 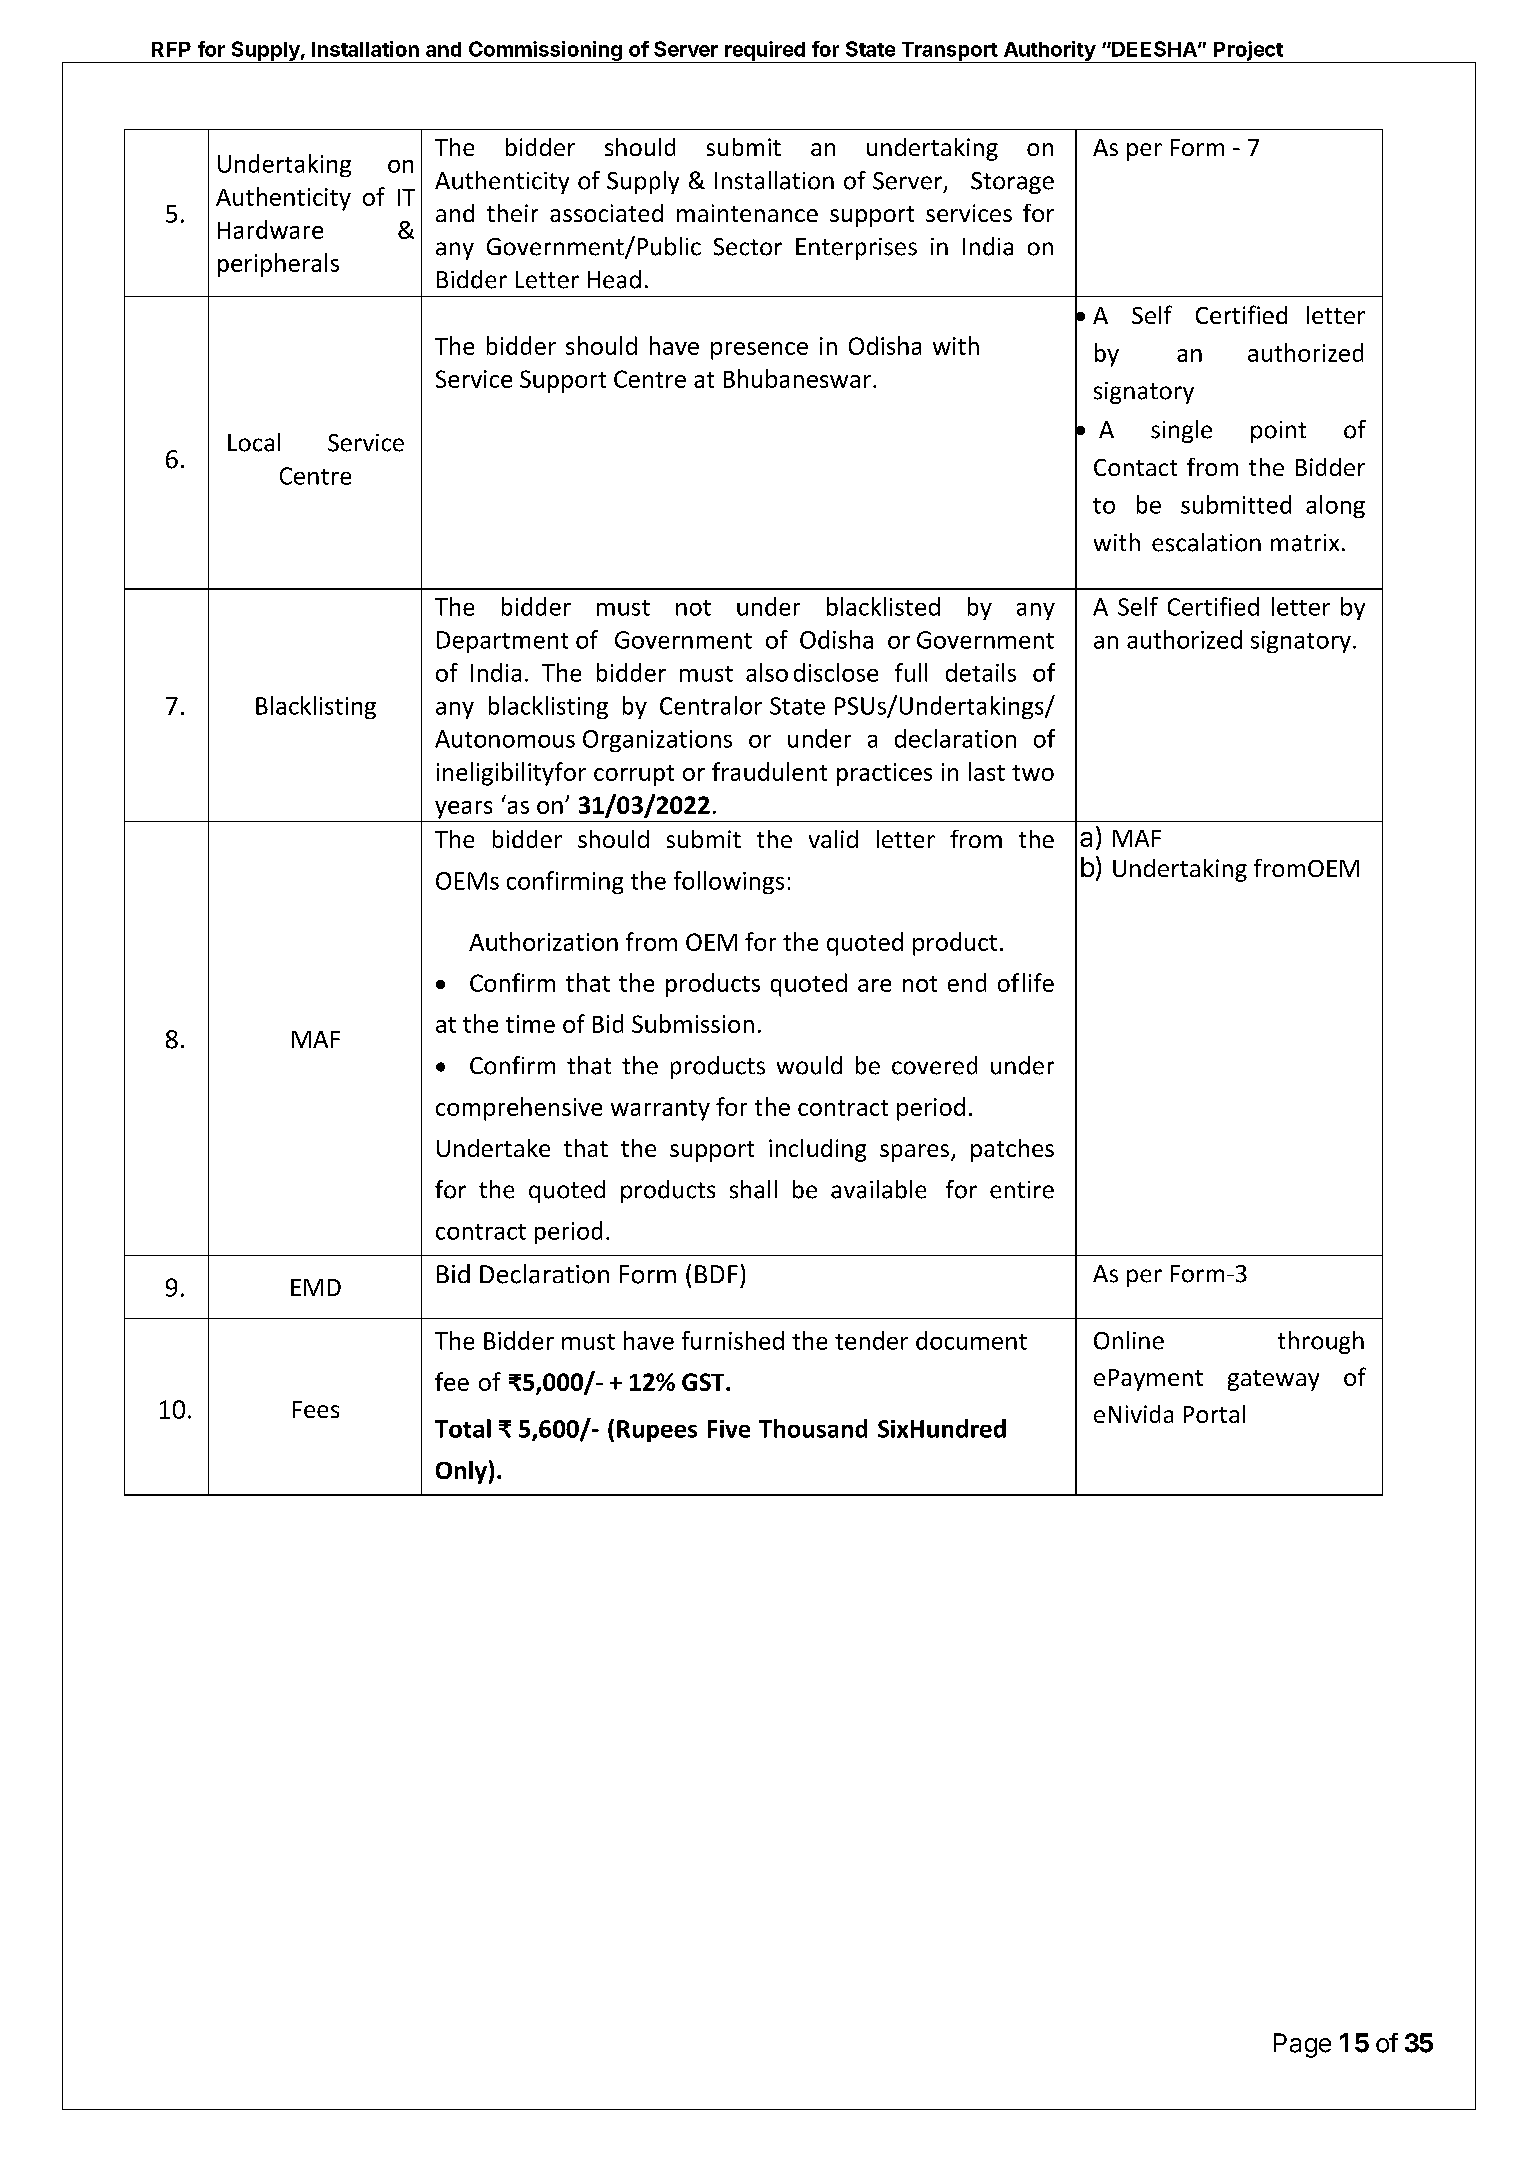 What do you see at coordinates (764, 52) in the image?
I see `required` at bounding box center [764, 52].
